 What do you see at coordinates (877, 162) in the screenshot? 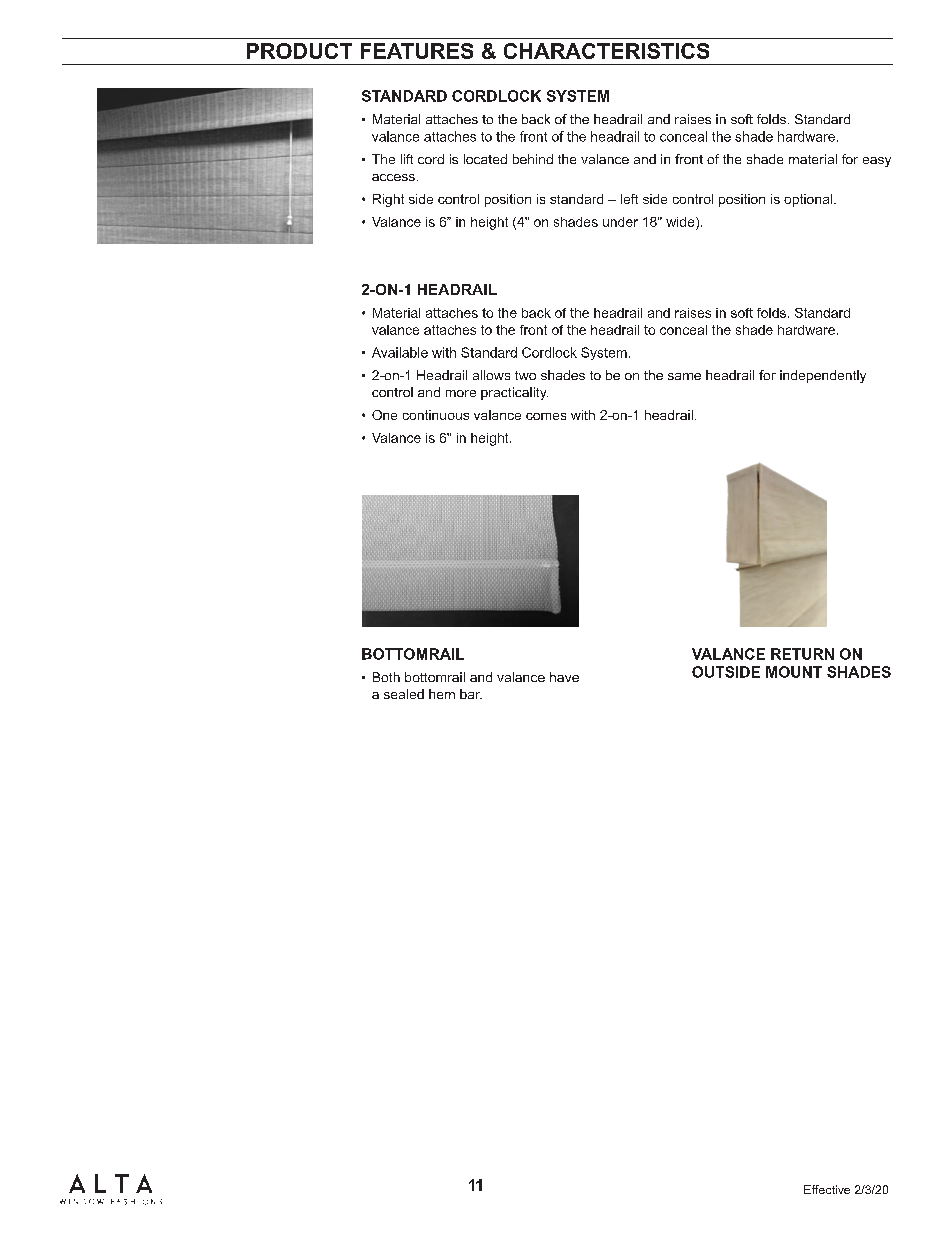
I see `easy` at bounding box center [877, 162].
